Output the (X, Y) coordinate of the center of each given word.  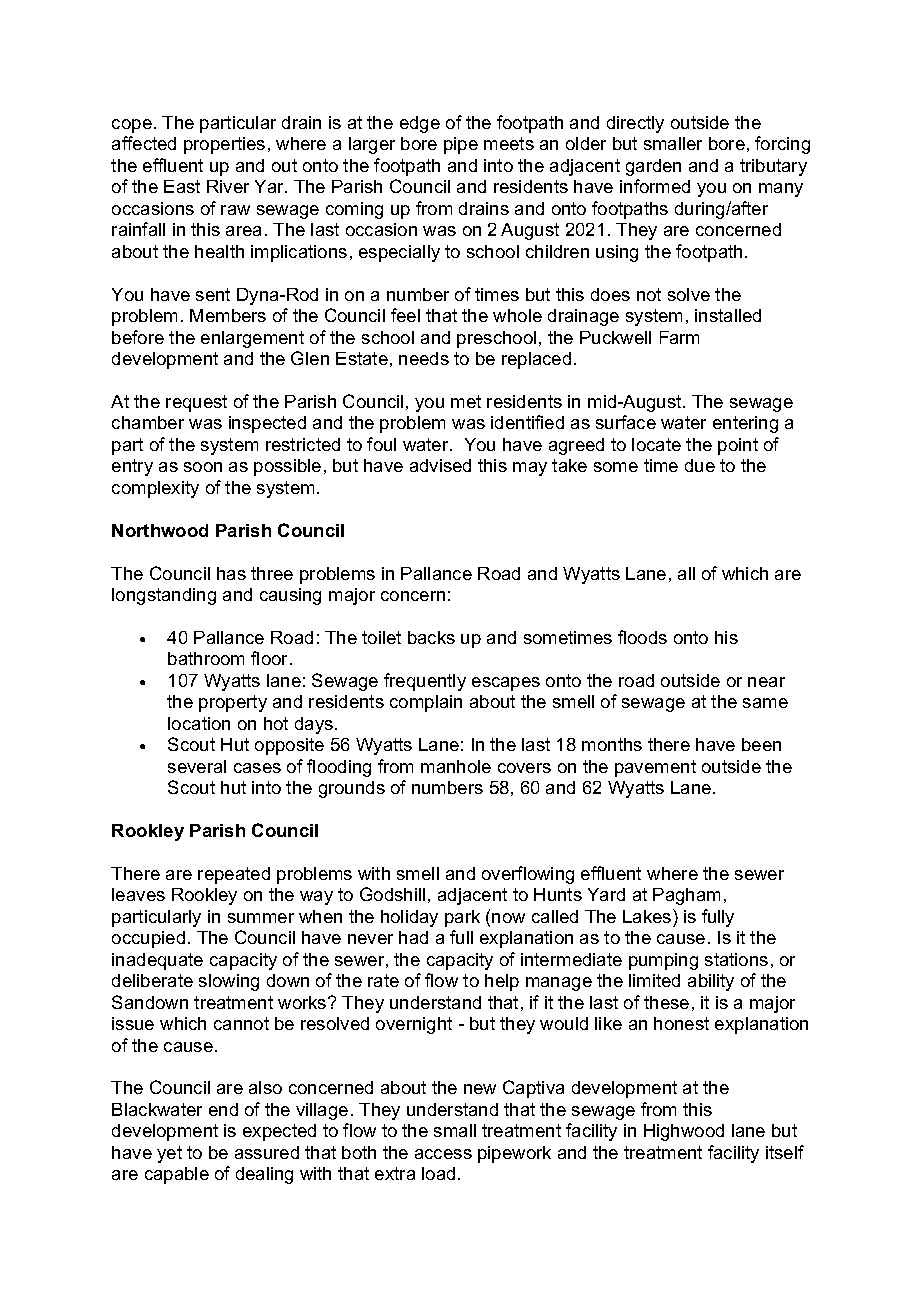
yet (169, 1154)
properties (224, 145)
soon (203, 467)
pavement (655, 768)
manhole (456, 766)
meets (509, 143)
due (700, 465)
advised (440, 465)
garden (653, 167)
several (197, 766)
